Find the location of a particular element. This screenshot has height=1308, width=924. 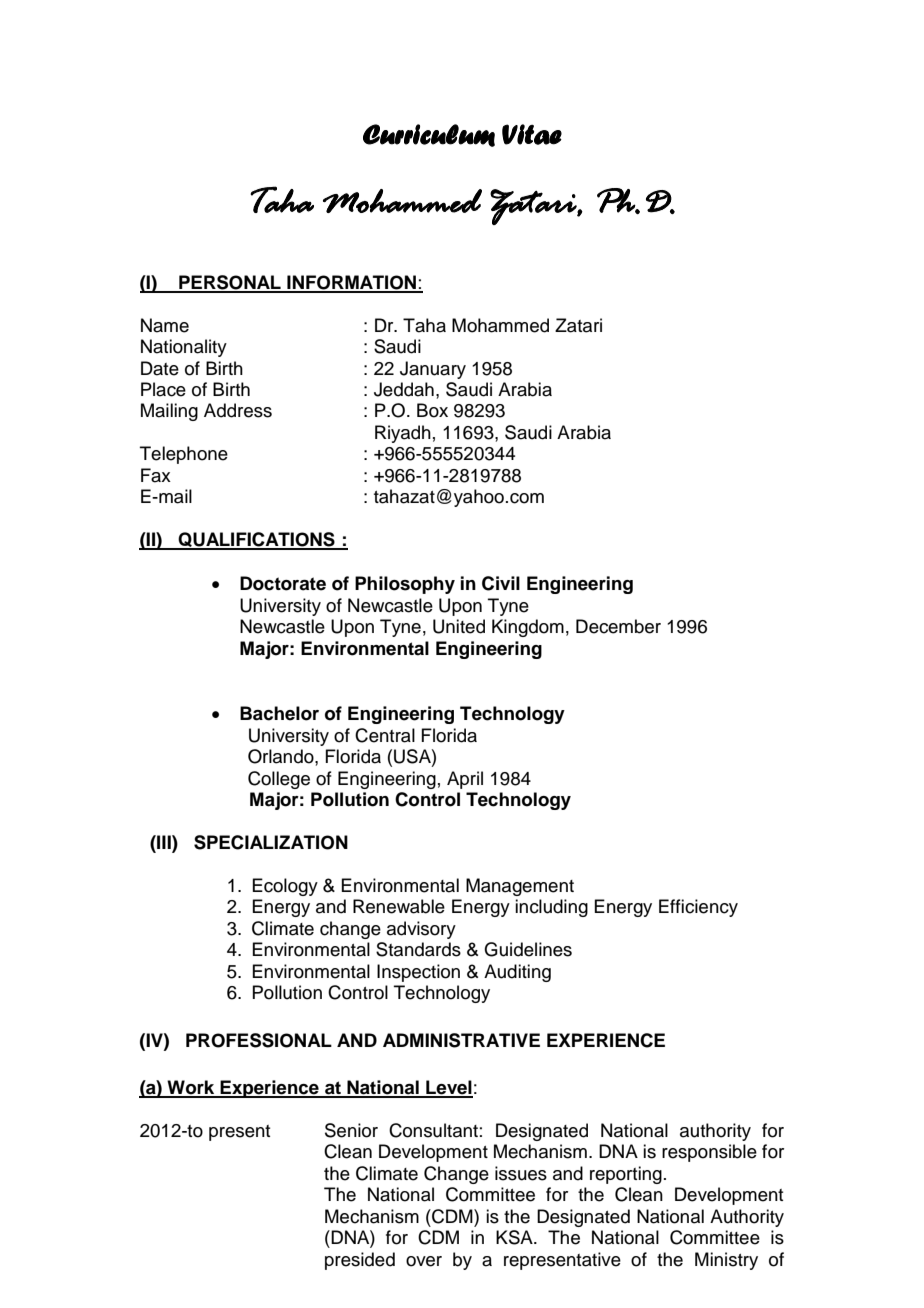

Curriculum is located at coordinates (429, 135).
